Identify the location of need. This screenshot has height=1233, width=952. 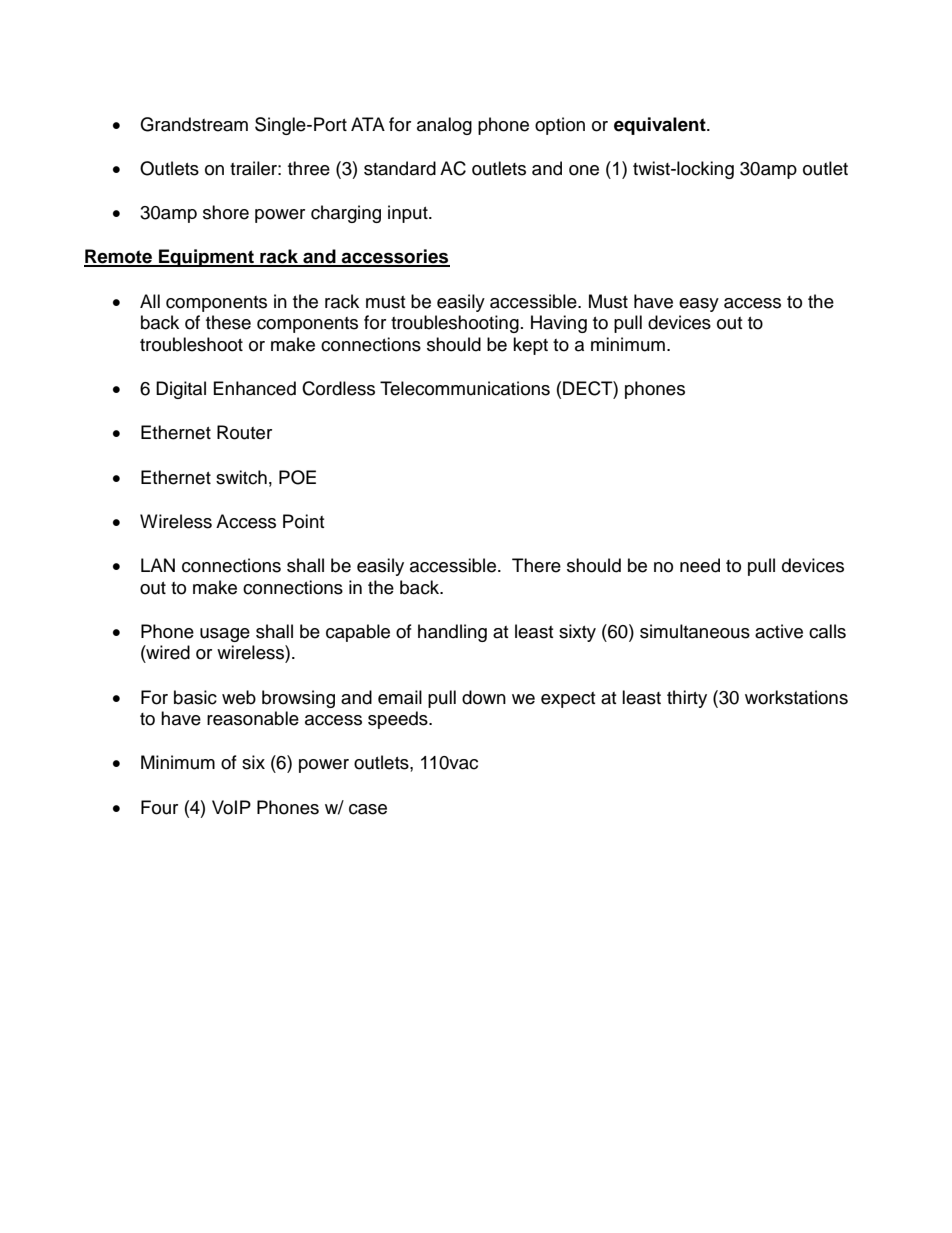
(700, 565).
